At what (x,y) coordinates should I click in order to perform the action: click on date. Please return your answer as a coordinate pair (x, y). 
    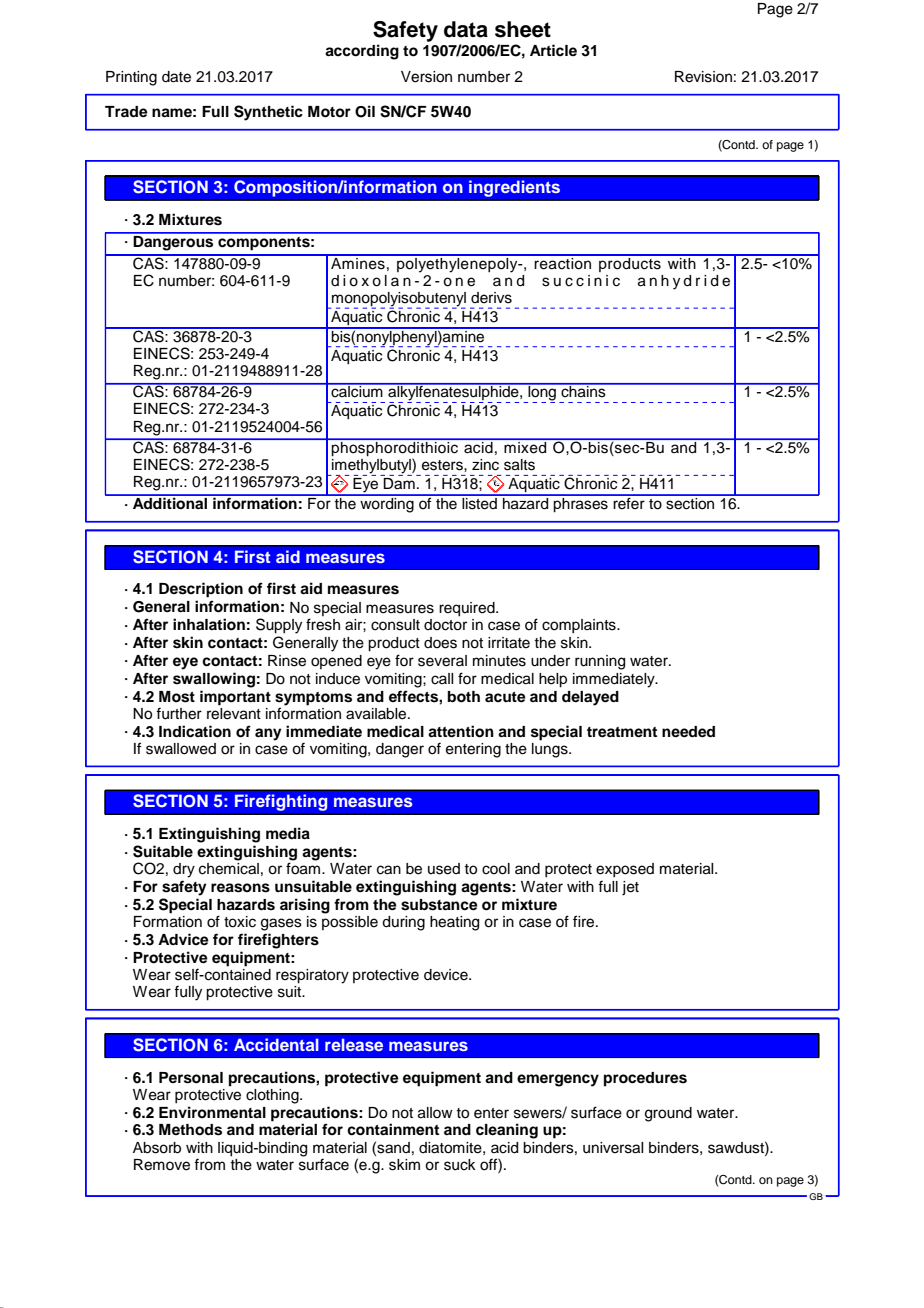
    Looking at the image, I should click on (176, 77).
